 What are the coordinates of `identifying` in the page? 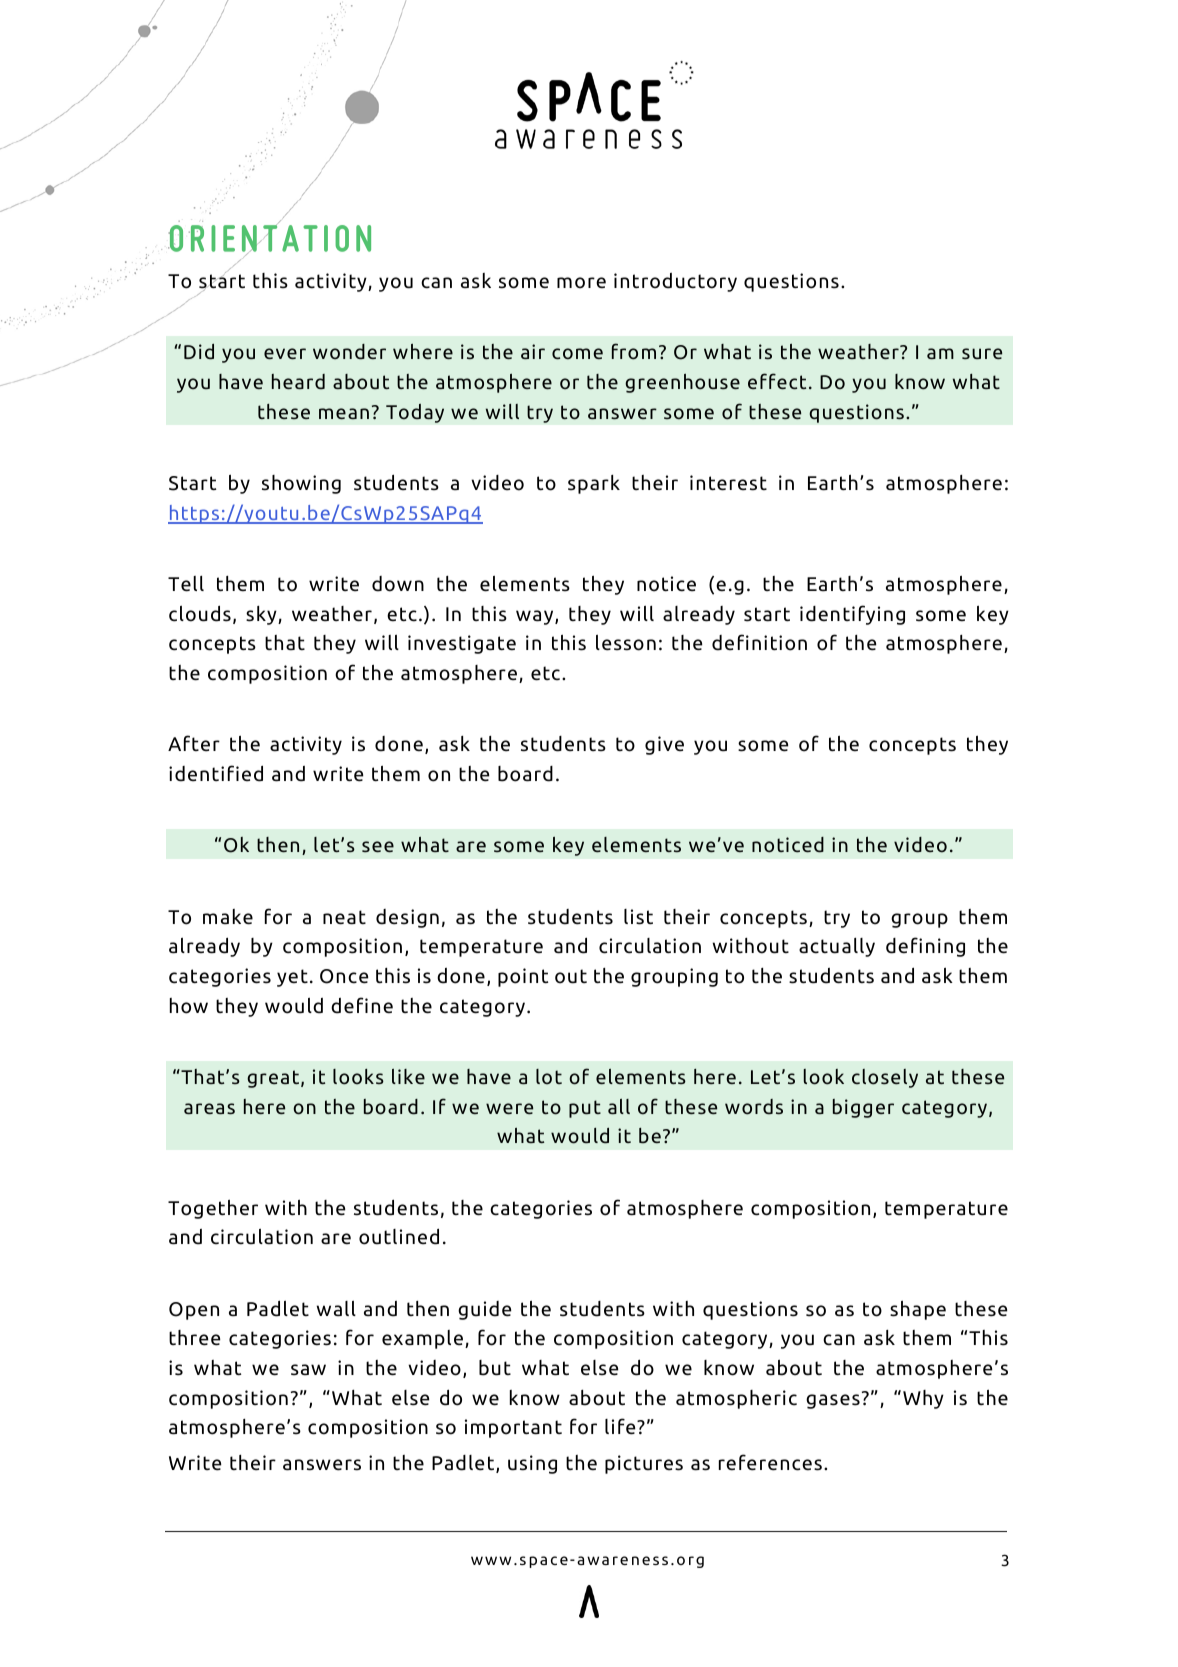 It's located at (852, 615).
